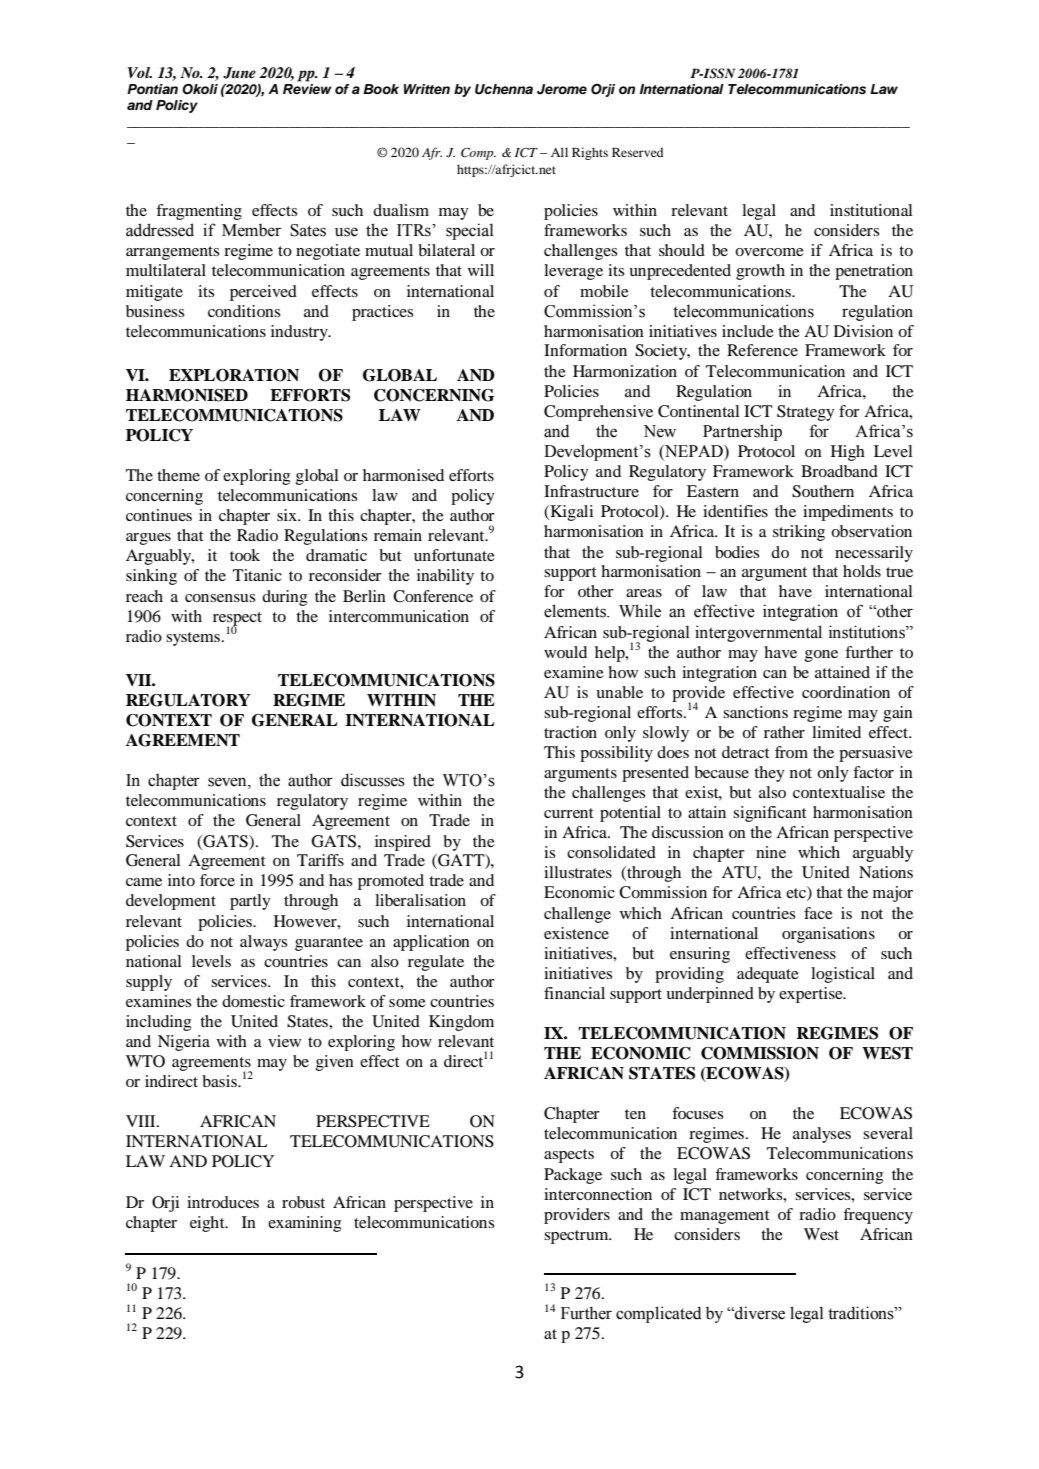 This document has height=1469, width=1039. Describe the element at coordinates (871, 210) in the document. I see `institutional` at that location.
